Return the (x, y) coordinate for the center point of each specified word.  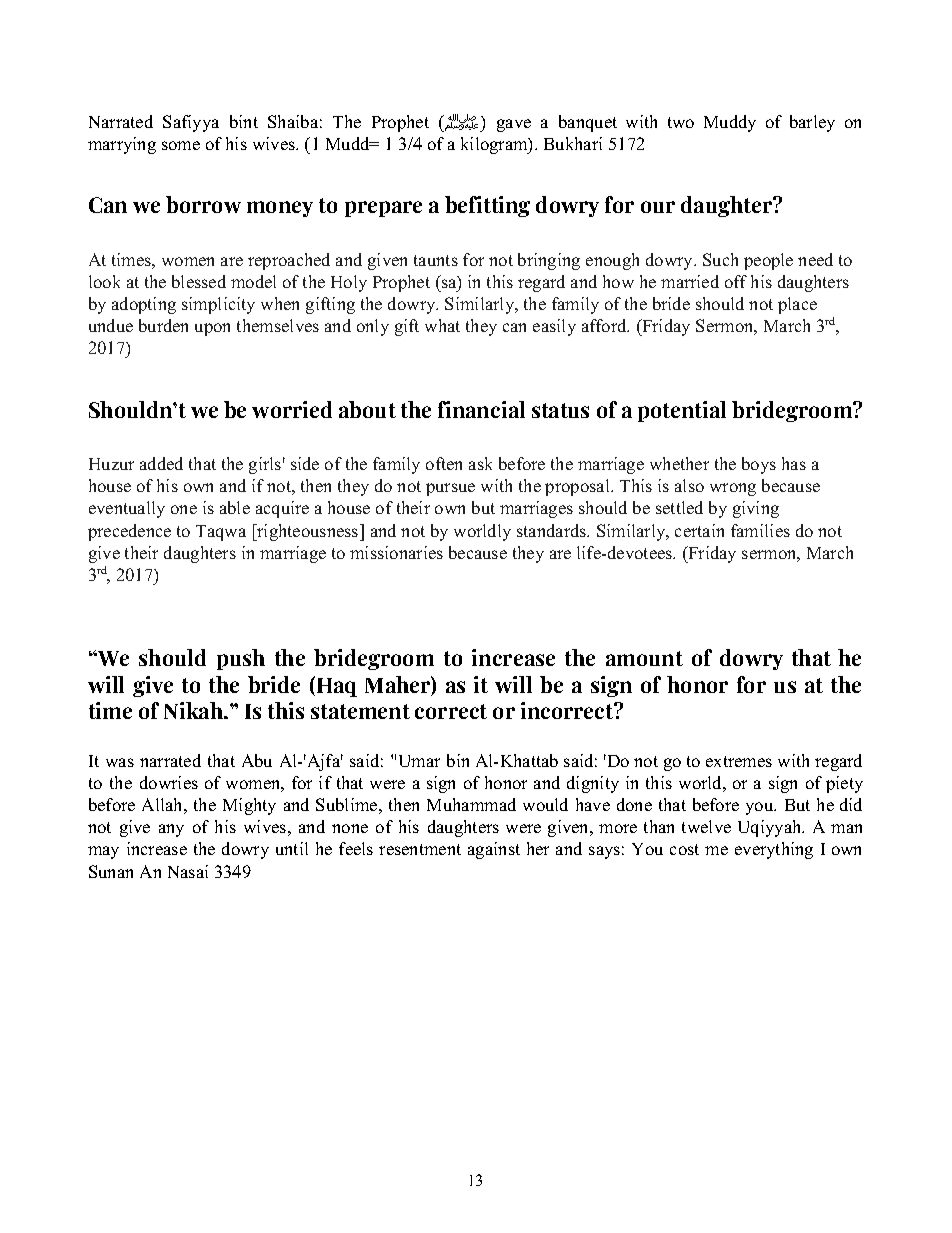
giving (756, 509)
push (241, 659)
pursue (450, 489)
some (181, 145)
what (442, 325)
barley (812, 123)
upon (212, 329)
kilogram (495, 145)
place (797, 305)
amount (644, 658)
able (235, 507)
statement (360, 711)
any (171, 830)
